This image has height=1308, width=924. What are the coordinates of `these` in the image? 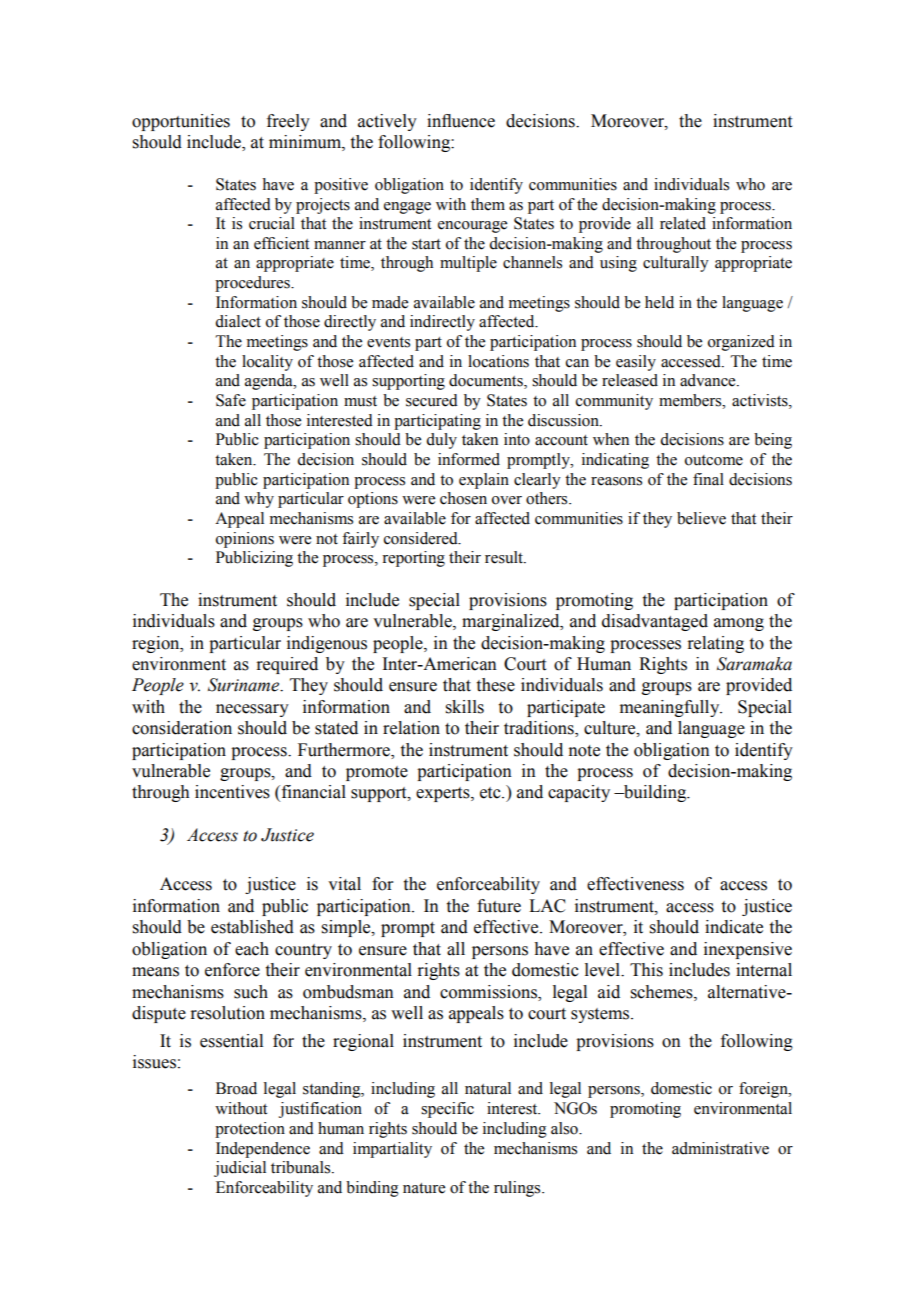 It's located at (496, 685).
